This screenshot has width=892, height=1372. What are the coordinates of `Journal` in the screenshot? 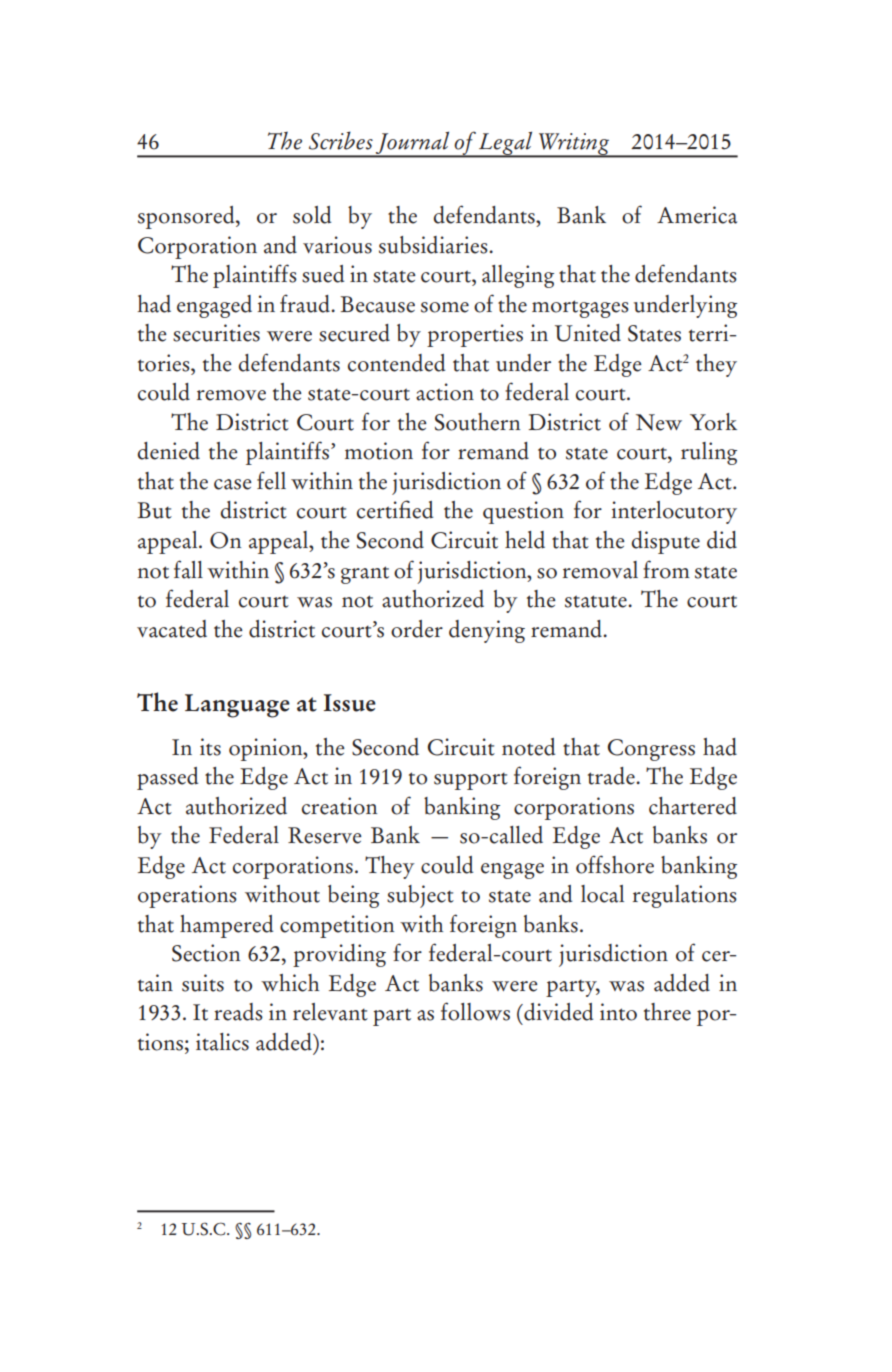 It's located at (413, 144).
